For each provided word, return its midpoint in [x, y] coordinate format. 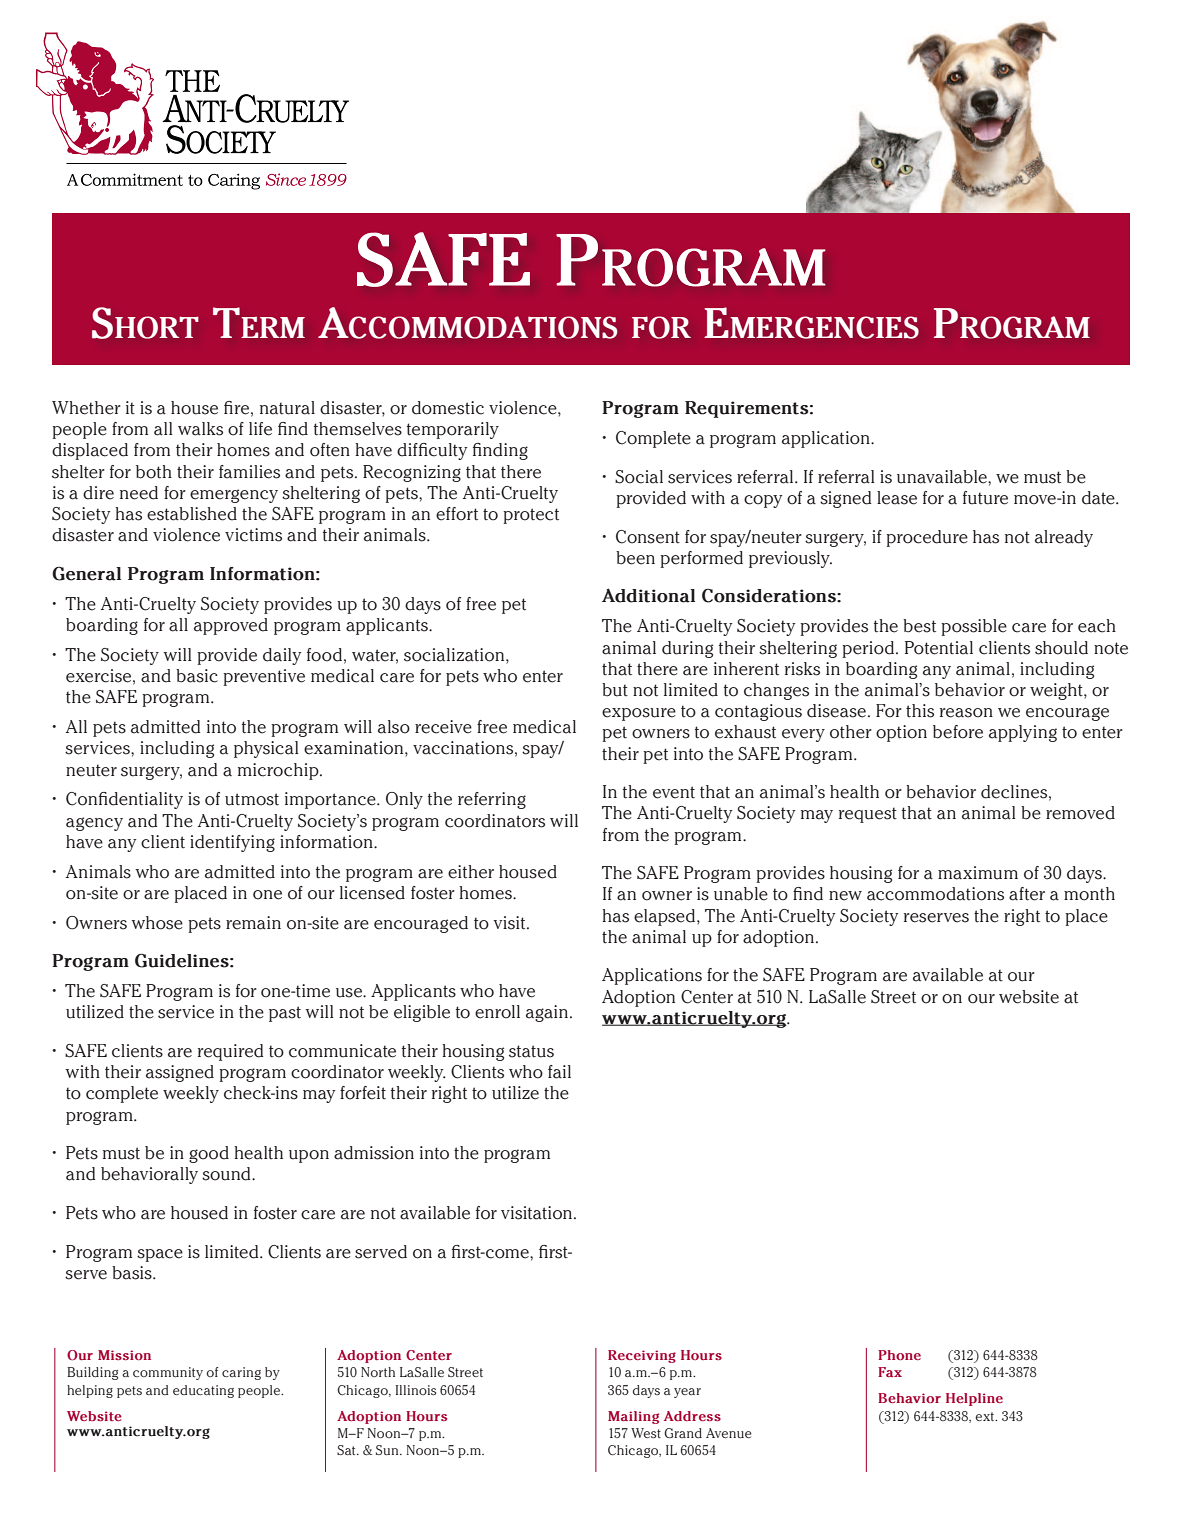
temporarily [453, 430]
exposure [639, 714]
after [1027, 894]
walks [200, 429]
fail [559, 1072]
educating [203, 1391]
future [985, 498]
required [231, 1052]
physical [266, 749]
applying [1023, 733]
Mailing [633, 1417]
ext [986, 1416]
